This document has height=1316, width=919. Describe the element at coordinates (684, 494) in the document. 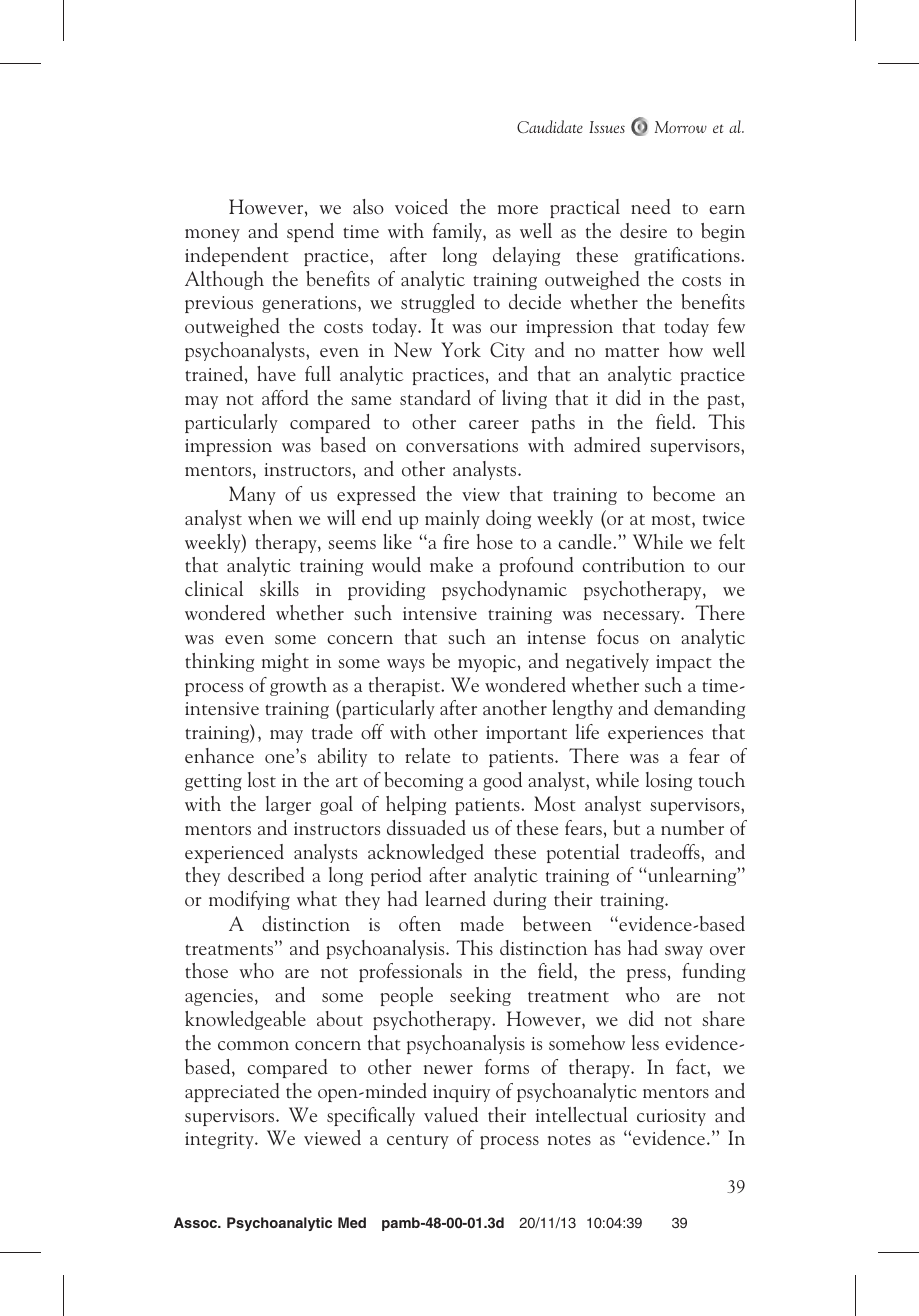

I see `become` at that location.
